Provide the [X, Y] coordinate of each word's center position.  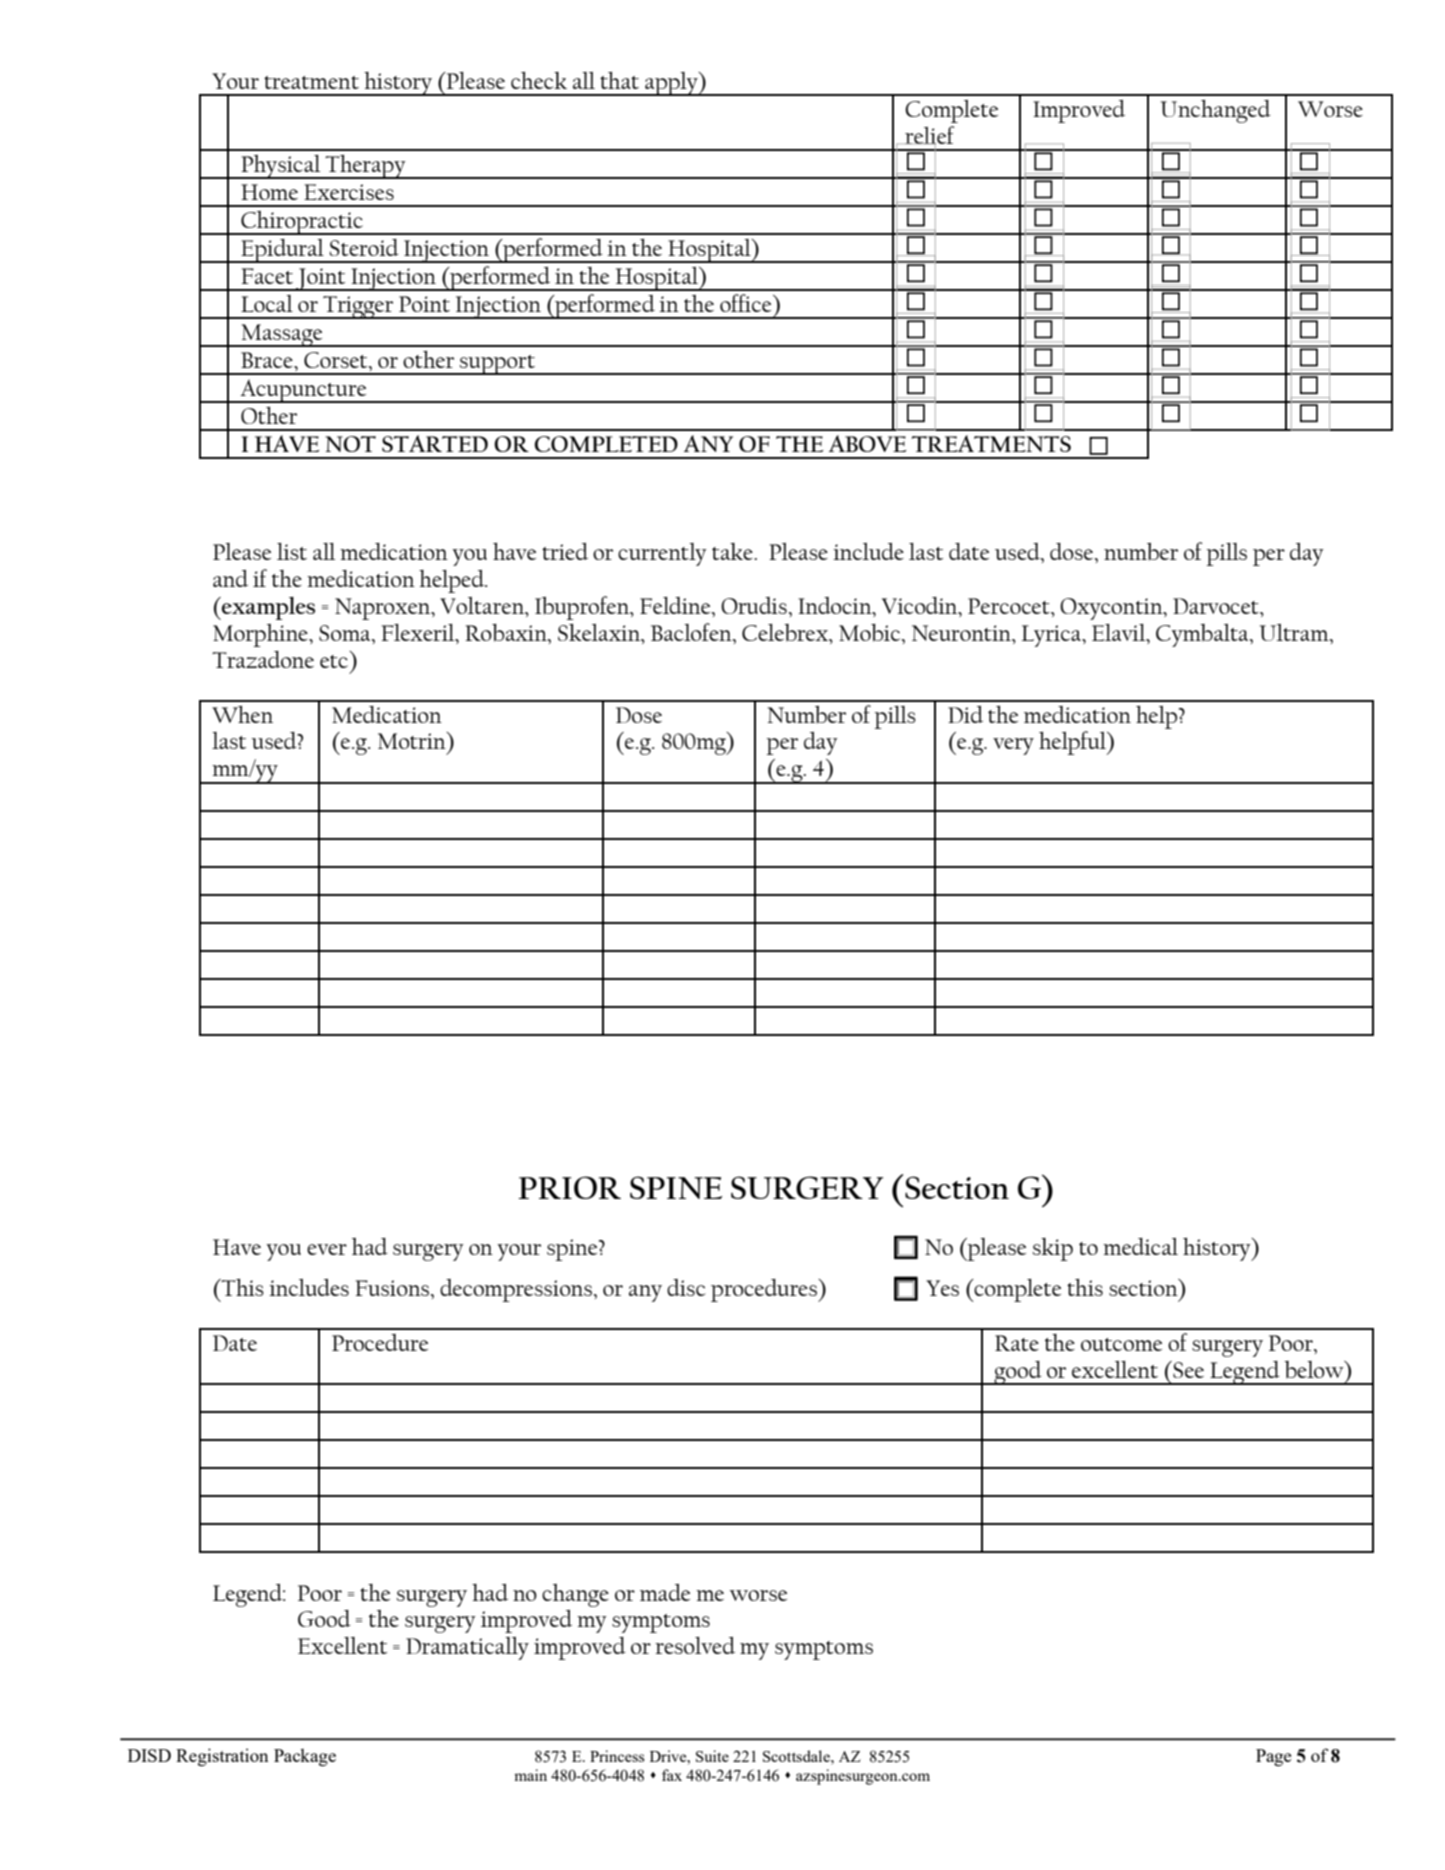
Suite [712, 1756]
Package [305, 1757]
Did [965, 714]
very [1013, 746]
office [747, 303]
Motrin [413, 740]
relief [929, 136]
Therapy [365, 167]
